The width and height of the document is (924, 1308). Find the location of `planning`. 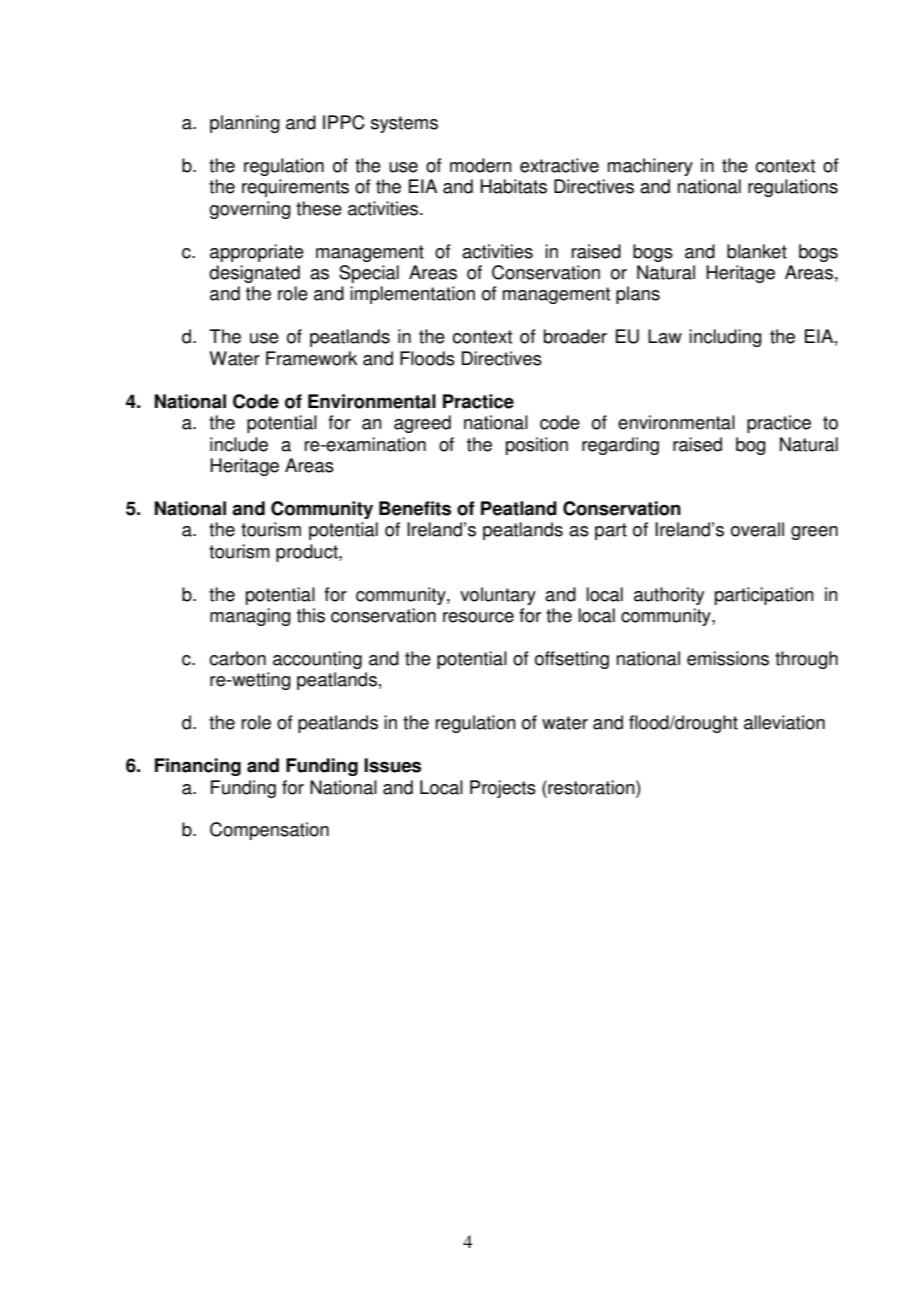

planning is located at coordinates (245, 124).
